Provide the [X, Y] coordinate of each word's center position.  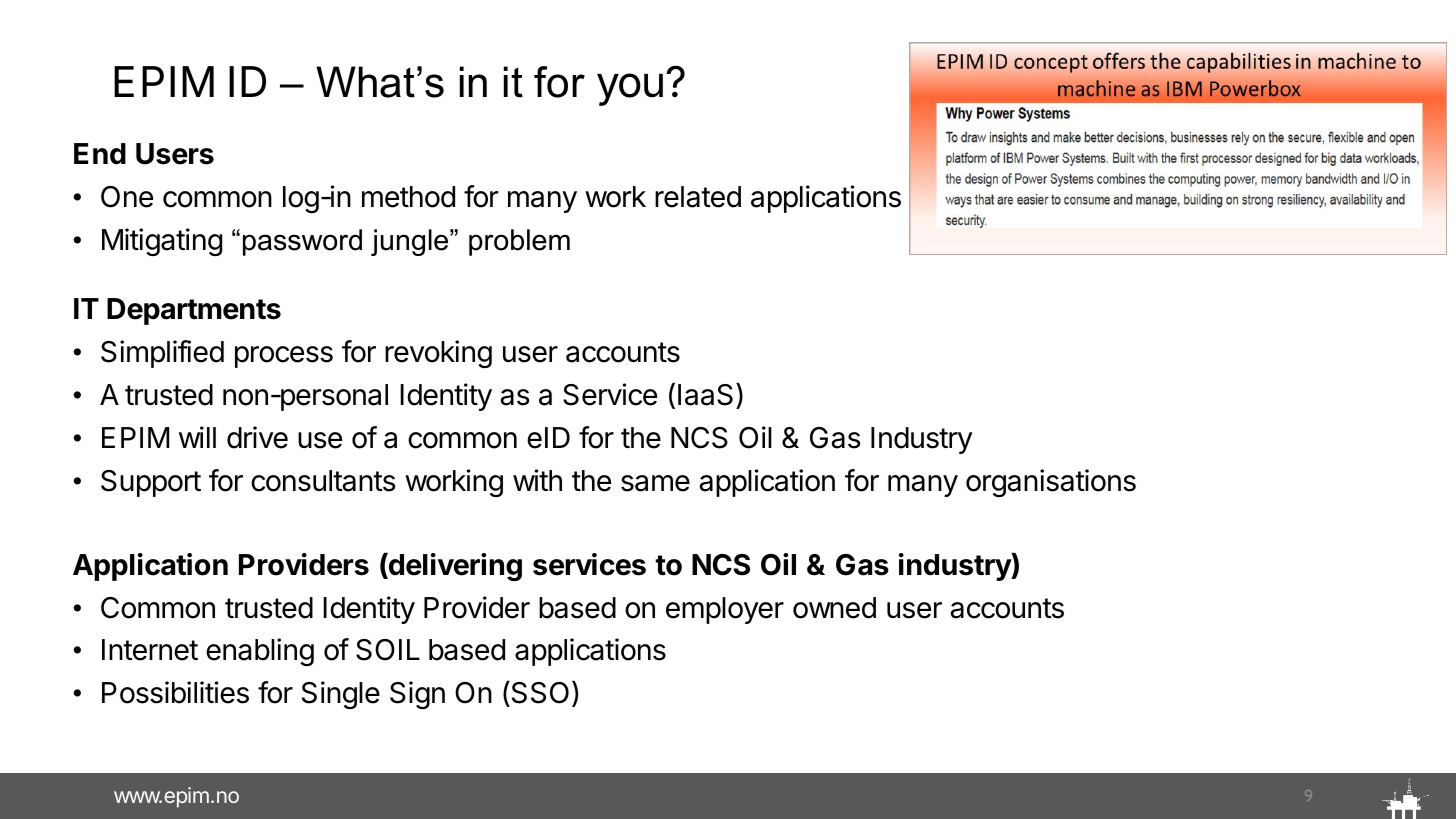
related [698, 197]
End [100, 154]
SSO [539, 694]
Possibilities [175, 692]
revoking [438, 354]
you [630, 89]
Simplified [162, 354]
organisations [1051, 483]
